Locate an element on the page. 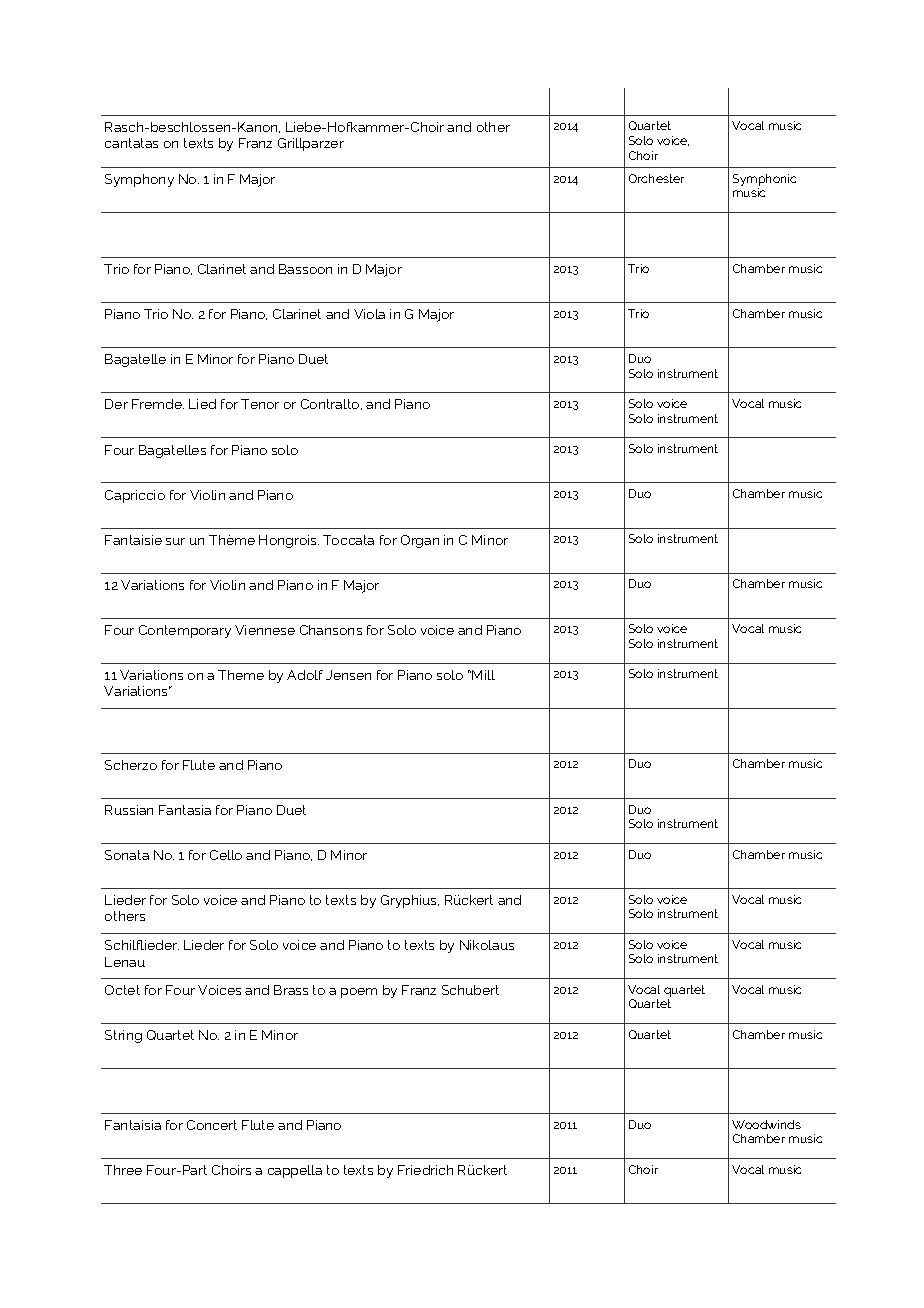 The height and width of the document is (1308, 924). Friedrich is located at coordinates (425, 1170).
